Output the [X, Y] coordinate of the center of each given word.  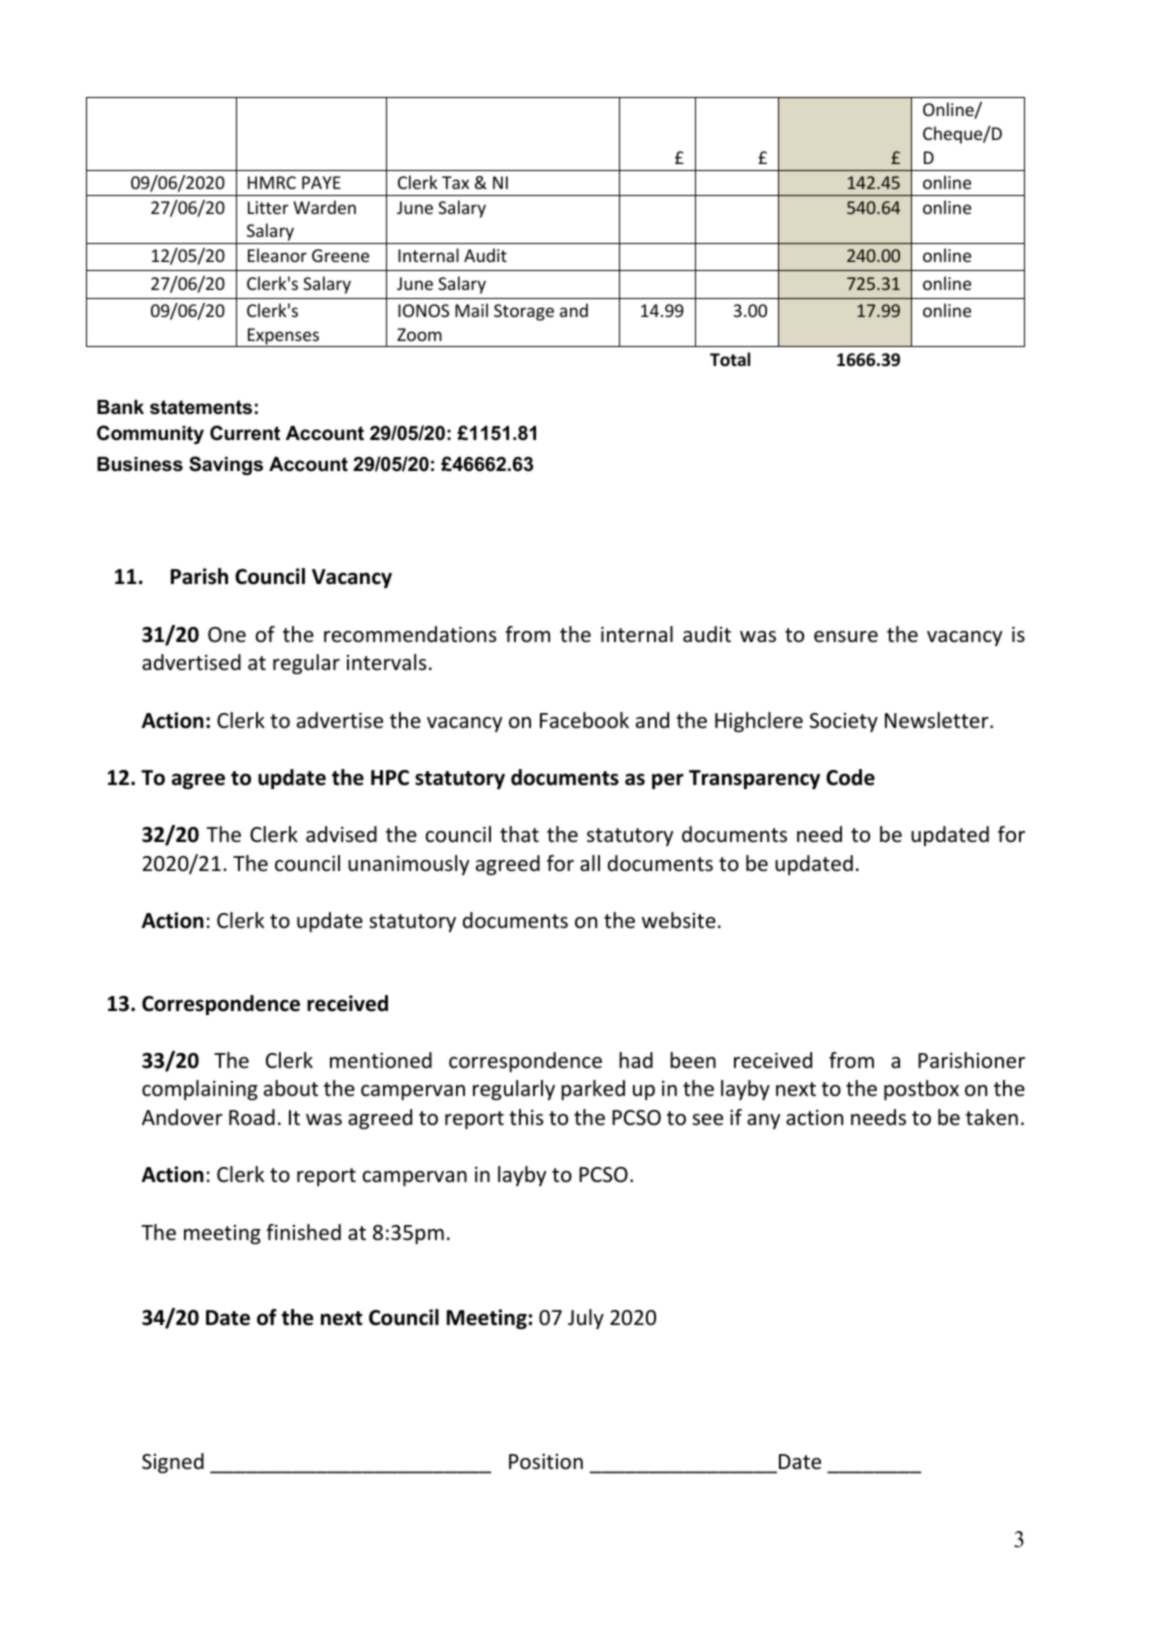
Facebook [584, 720]
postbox [921, 1090]
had [636, 1060]
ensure [846, 637]
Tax [455, 182]
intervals [386, 662]
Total [730, 359]
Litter [268, 207]
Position [546, 1462]
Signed [173, 1463]
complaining [200, 1090]
